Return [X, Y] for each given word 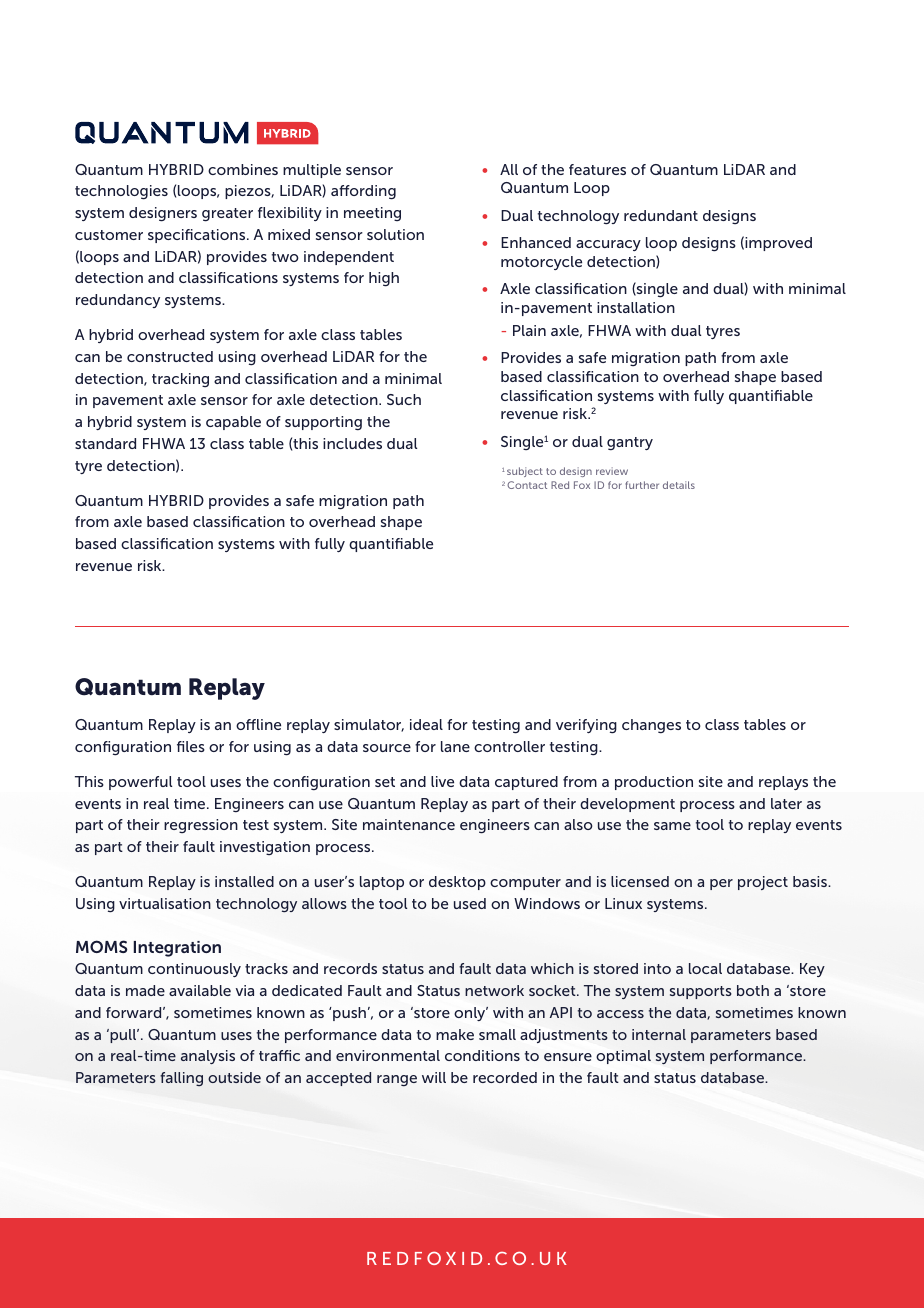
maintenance [409, 824]
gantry [630, 444]
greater [227, 215]
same [672, 826]
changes [651, 726]
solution [395, 234]
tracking [180, 380]
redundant [661, 215]
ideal [426, 724]
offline [258, 724]
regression [201, 826]
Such [404, 399]
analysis [208, 1057]
